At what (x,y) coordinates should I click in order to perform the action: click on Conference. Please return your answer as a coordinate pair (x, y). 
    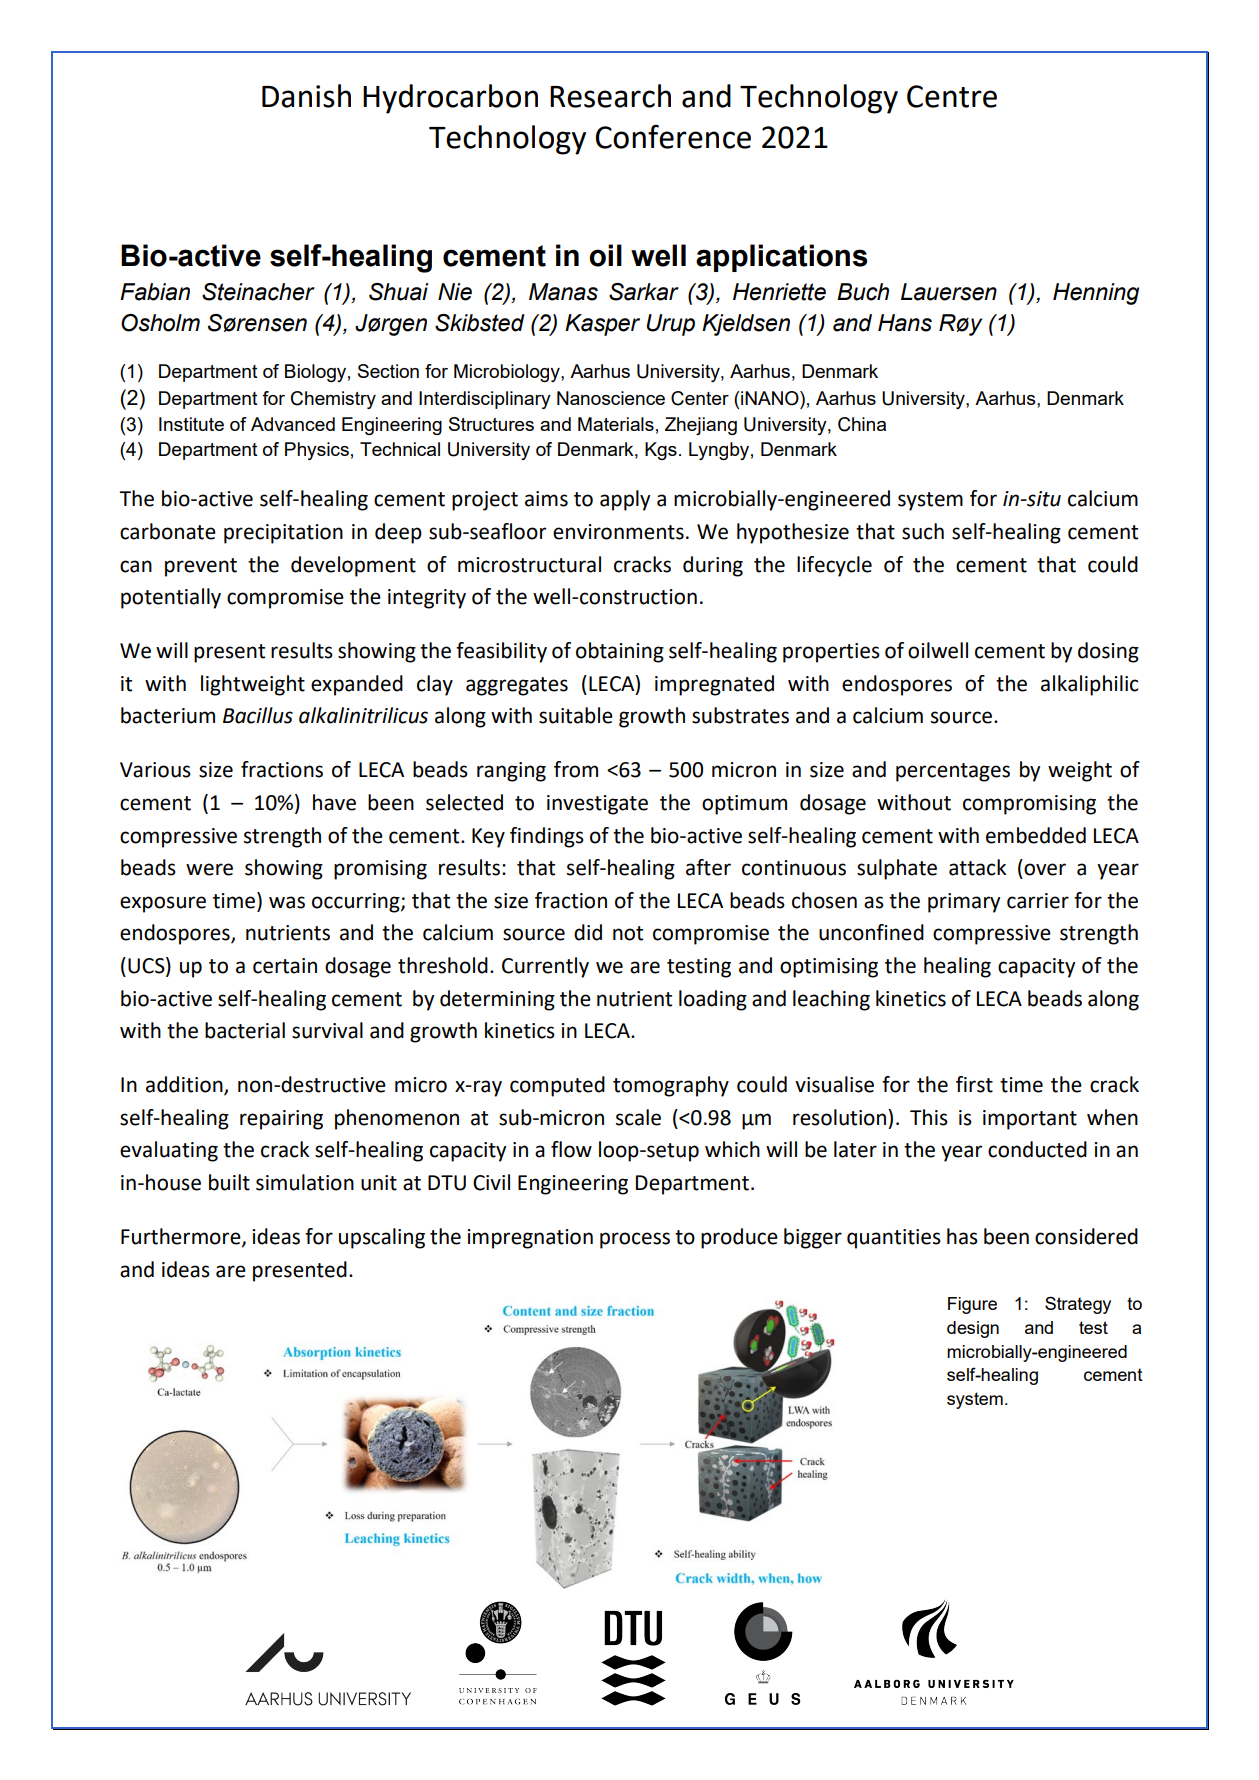
    Looking at the image, I should click on (673, 137).
